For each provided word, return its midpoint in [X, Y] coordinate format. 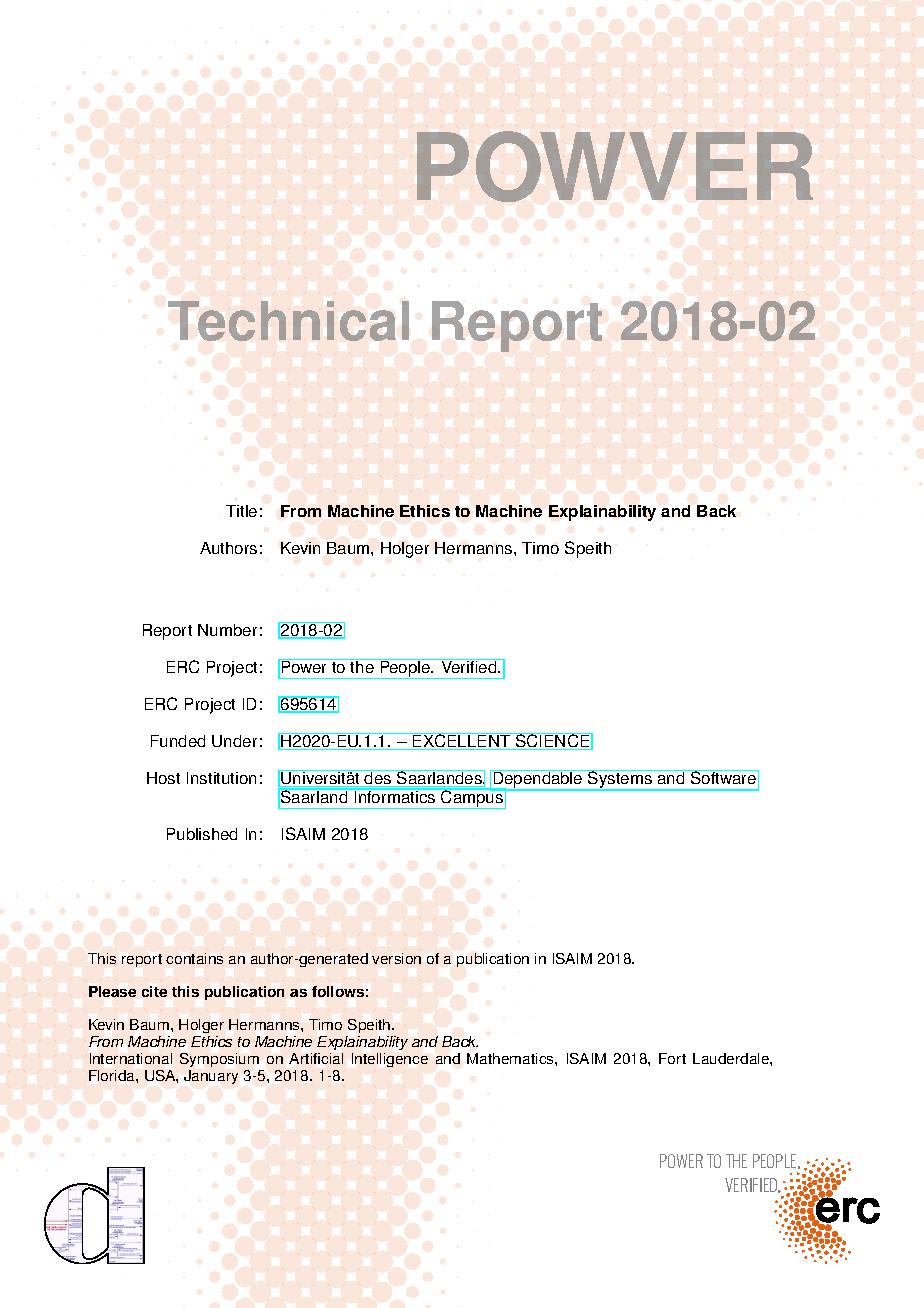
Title [241, 511]
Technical [288, 321]
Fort [672, 1058]
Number [227, 630]
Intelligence [390, 1060]
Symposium [221, 1062]
